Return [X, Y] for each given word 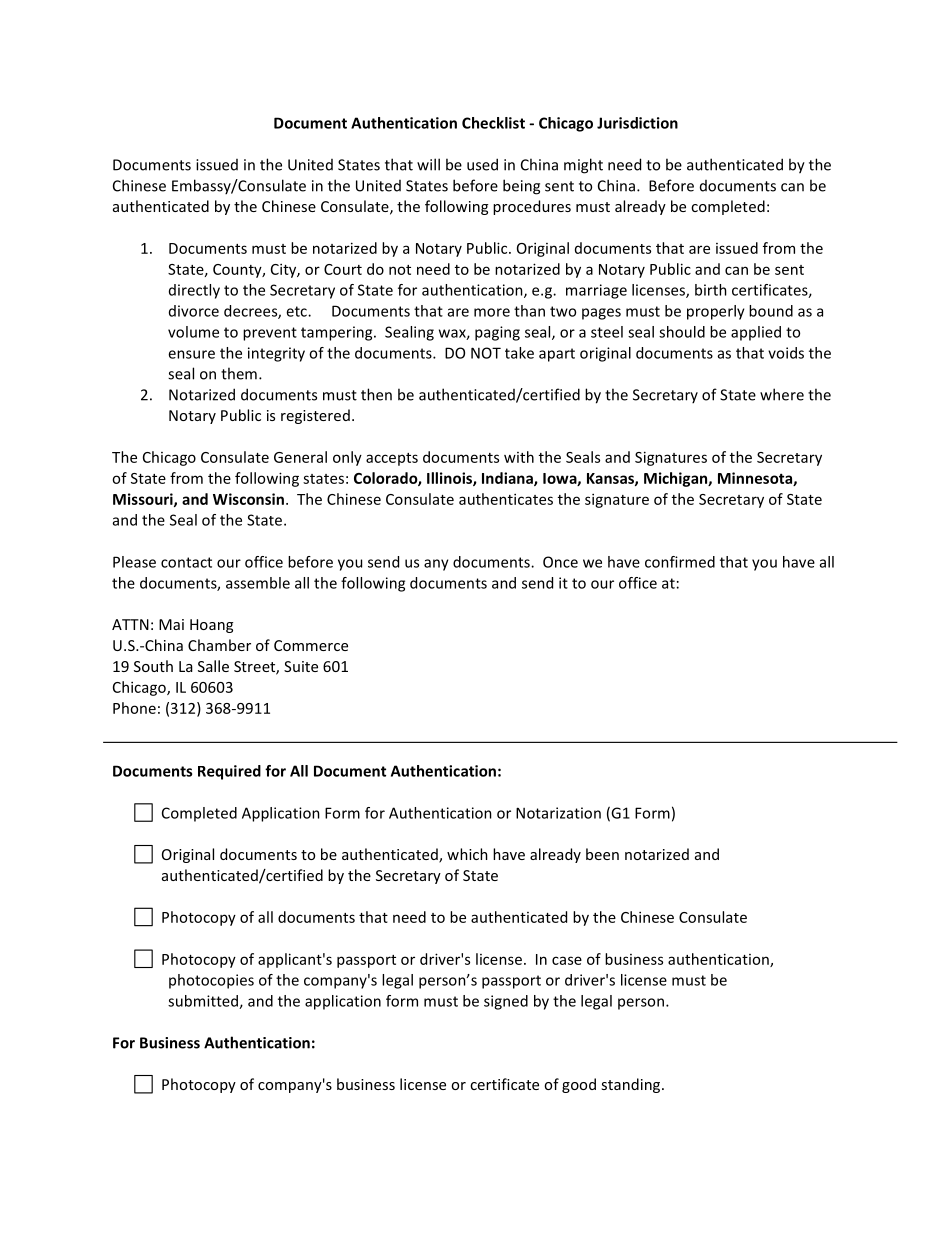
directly [194, 291]
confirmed [680, 562]
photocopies [211, 981]
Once [560, 562]
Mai [171, 624]
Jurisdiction [637, 123]
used [482, 164]
